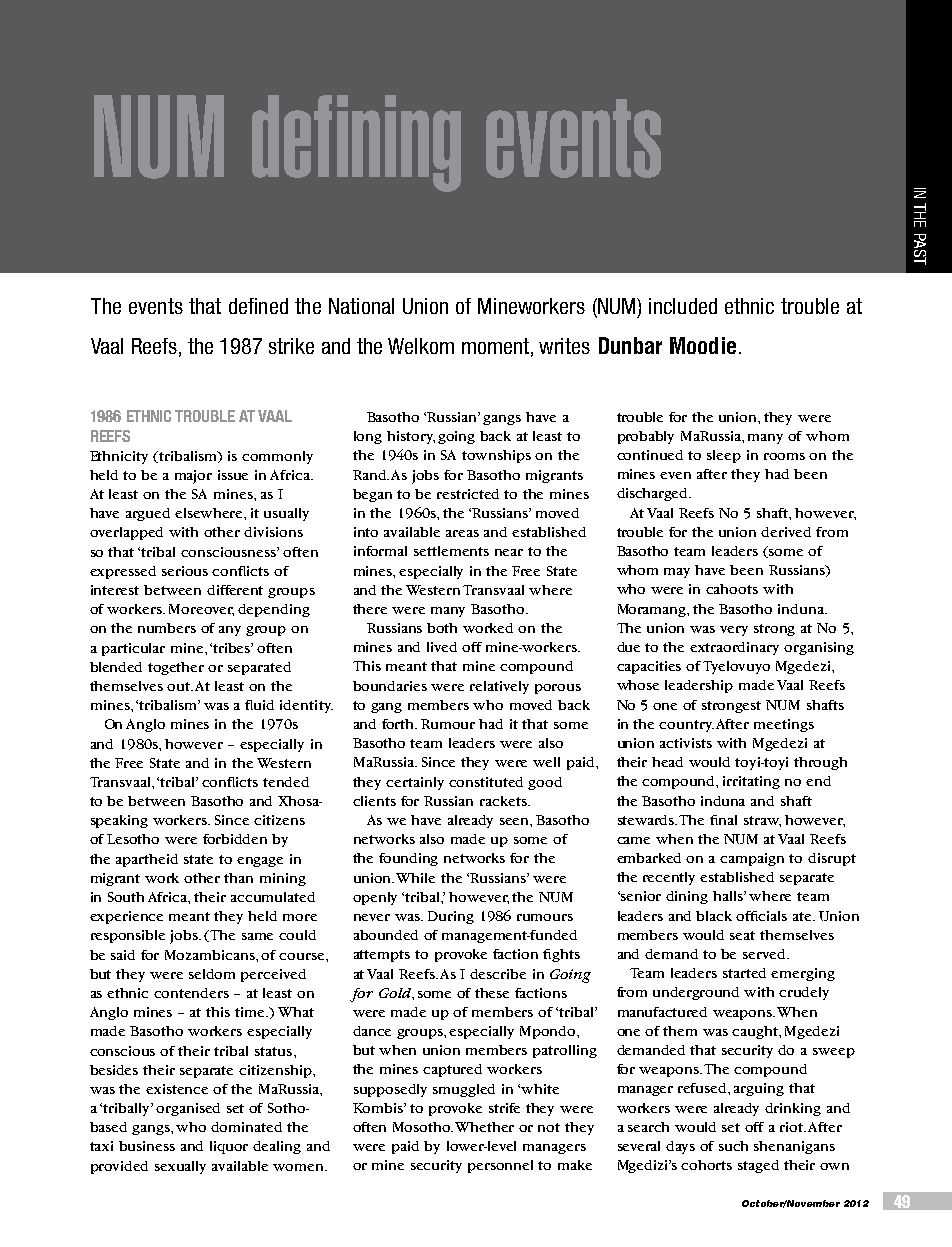  I want to click on constituted, so click(486, 782).
